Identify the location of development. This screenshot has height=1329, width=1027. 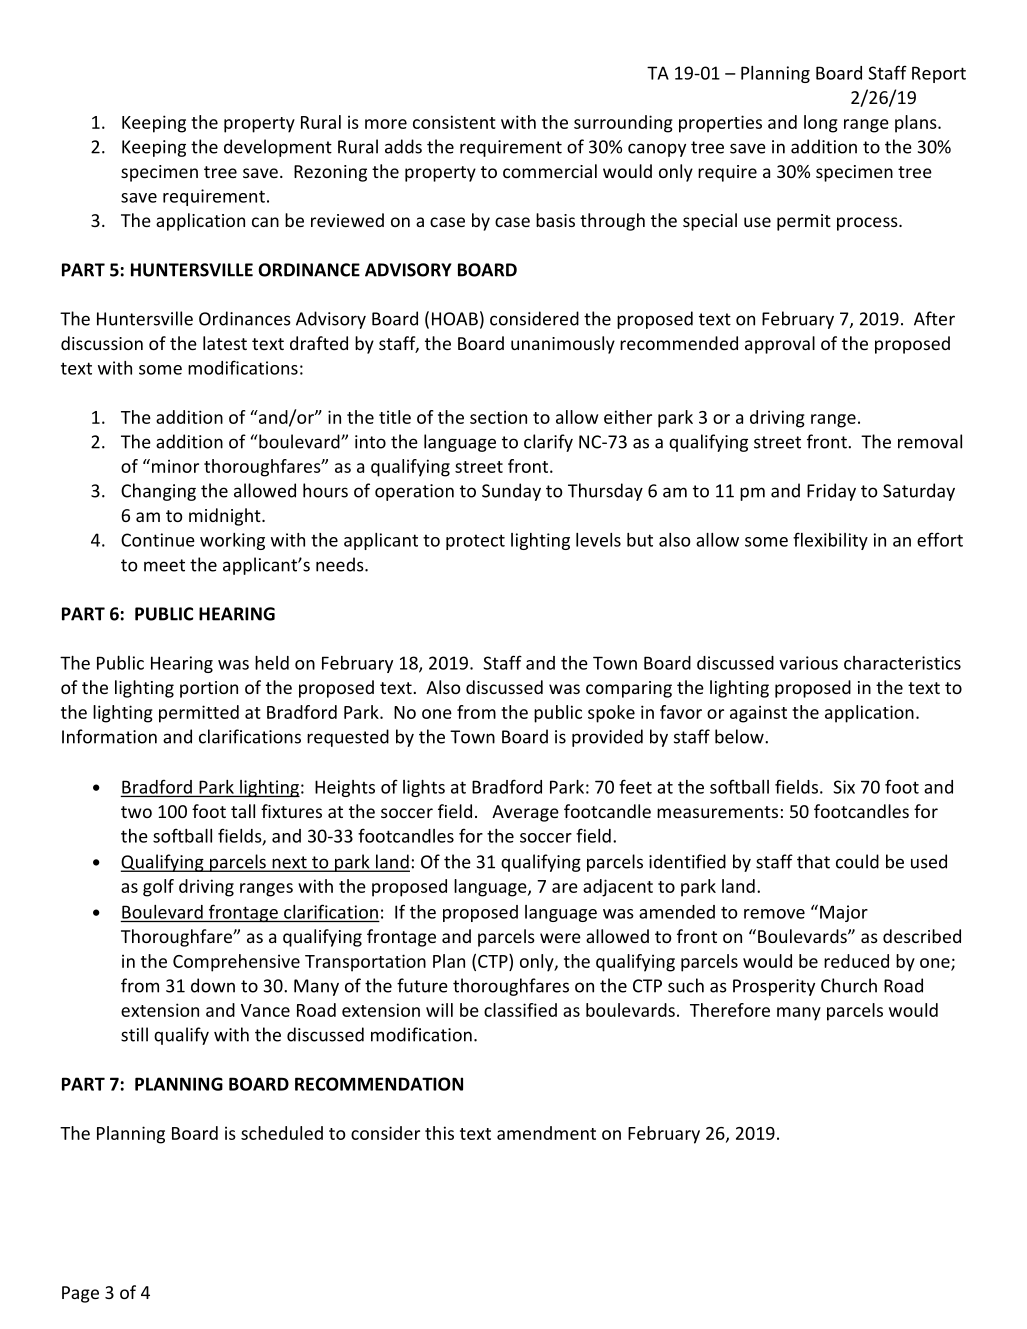
(278, 148).
